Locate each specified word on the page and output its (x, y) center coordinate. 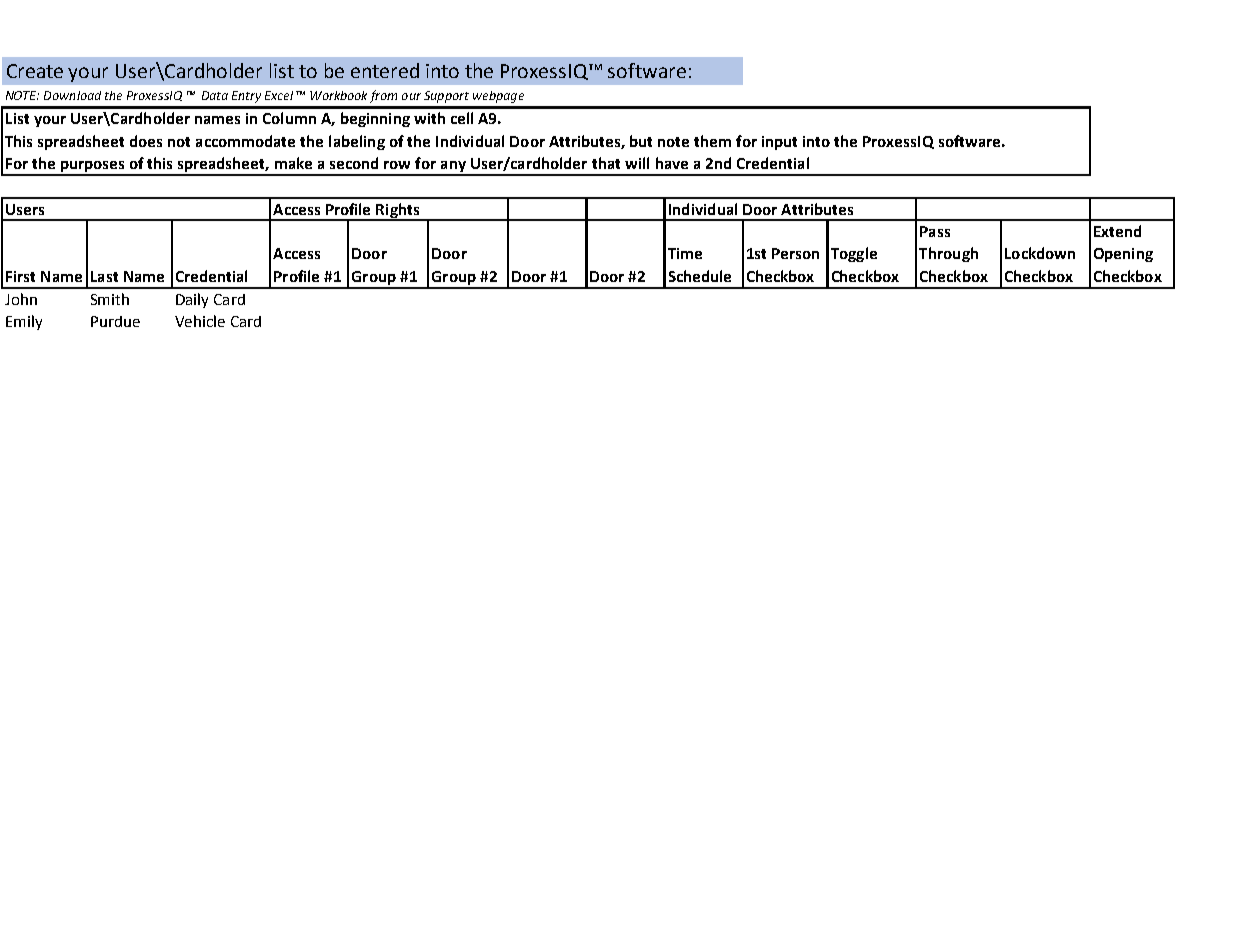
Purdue (115, 321)
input (779, 143)
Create (35, 71)
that (606, 163)
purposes (93, 168)
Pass (935, 231)
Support (446, 97)
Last (104, 276)
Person (795, 253)
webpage (498, 97)
